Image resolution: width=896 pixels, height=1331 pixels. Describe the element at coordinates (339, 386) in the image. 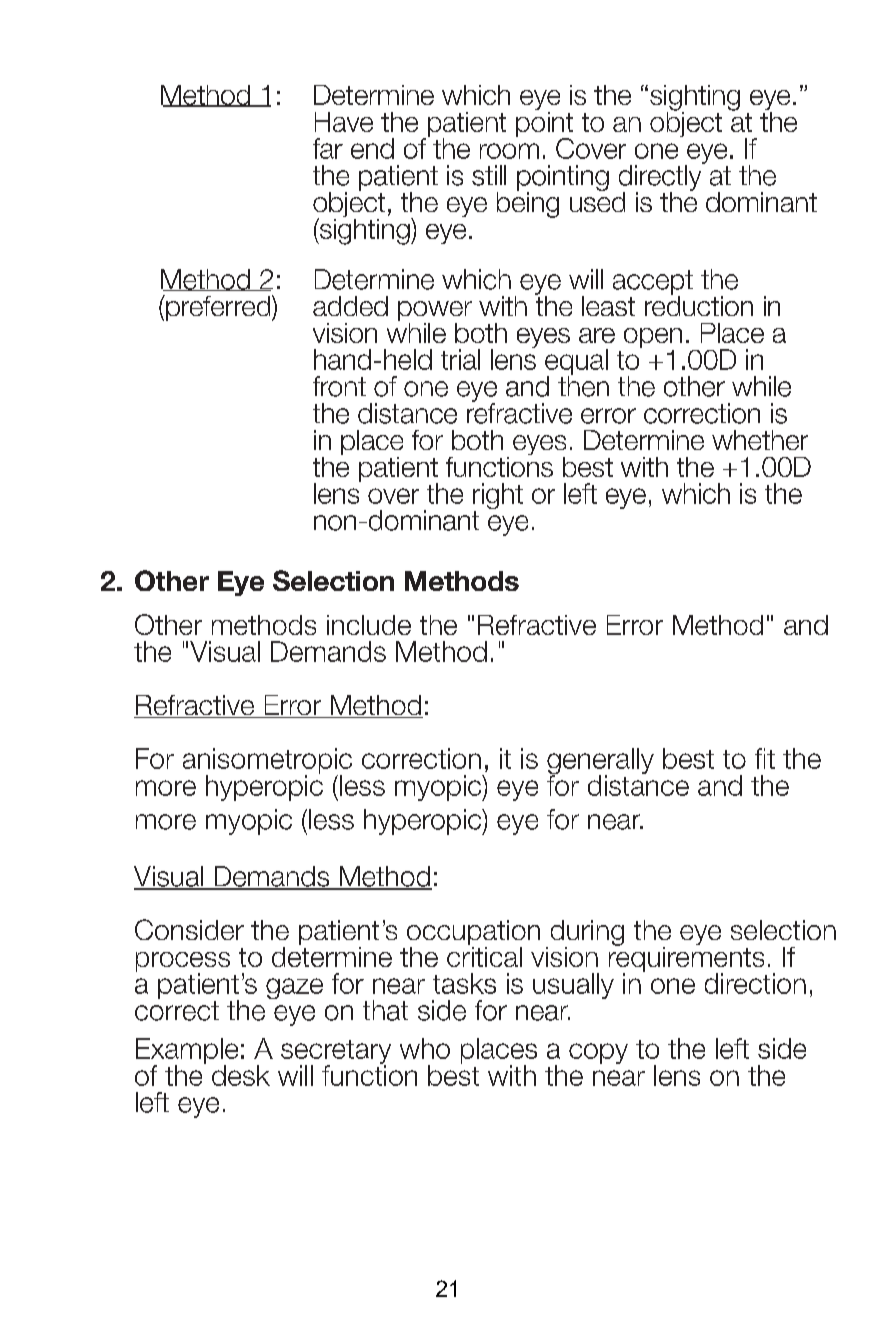

I see `front` at that location.
